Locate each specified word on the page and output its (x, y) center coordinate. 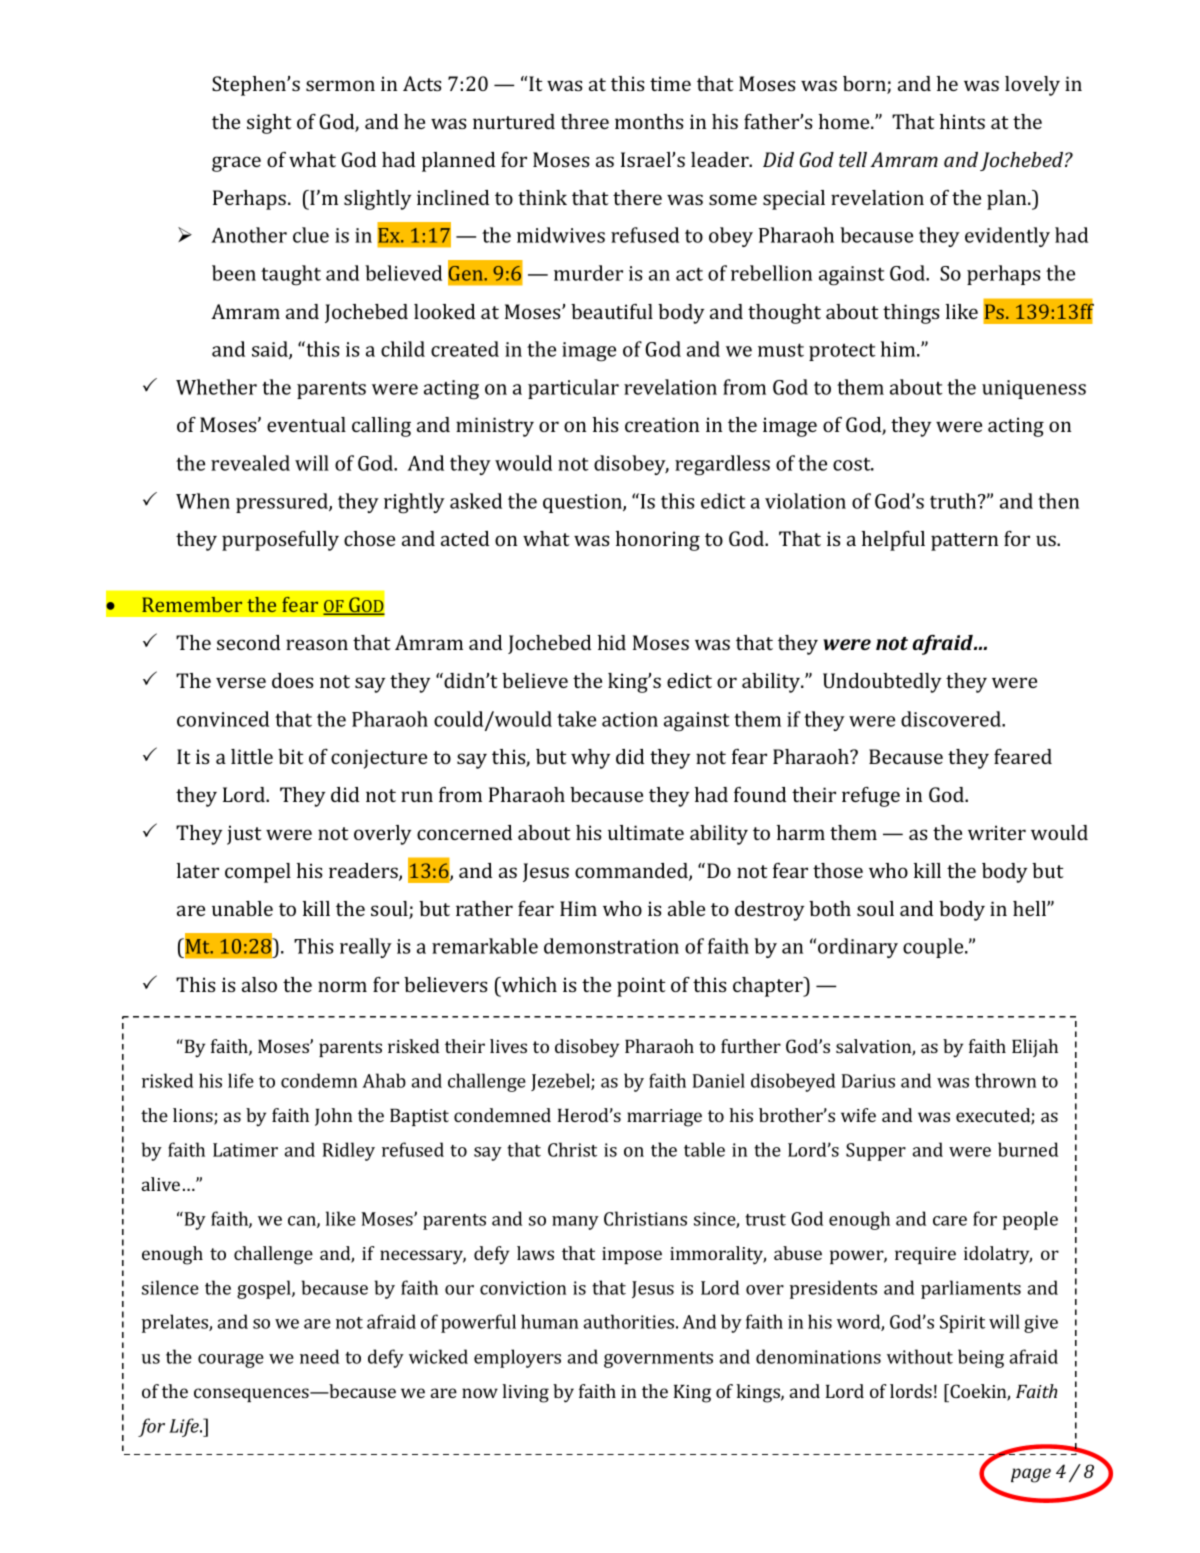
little (252, 756)
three (585, 121)
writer (997, 832)
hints (962, 121)
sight (269, 124)
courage (231, 1361)
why (591, 759)
